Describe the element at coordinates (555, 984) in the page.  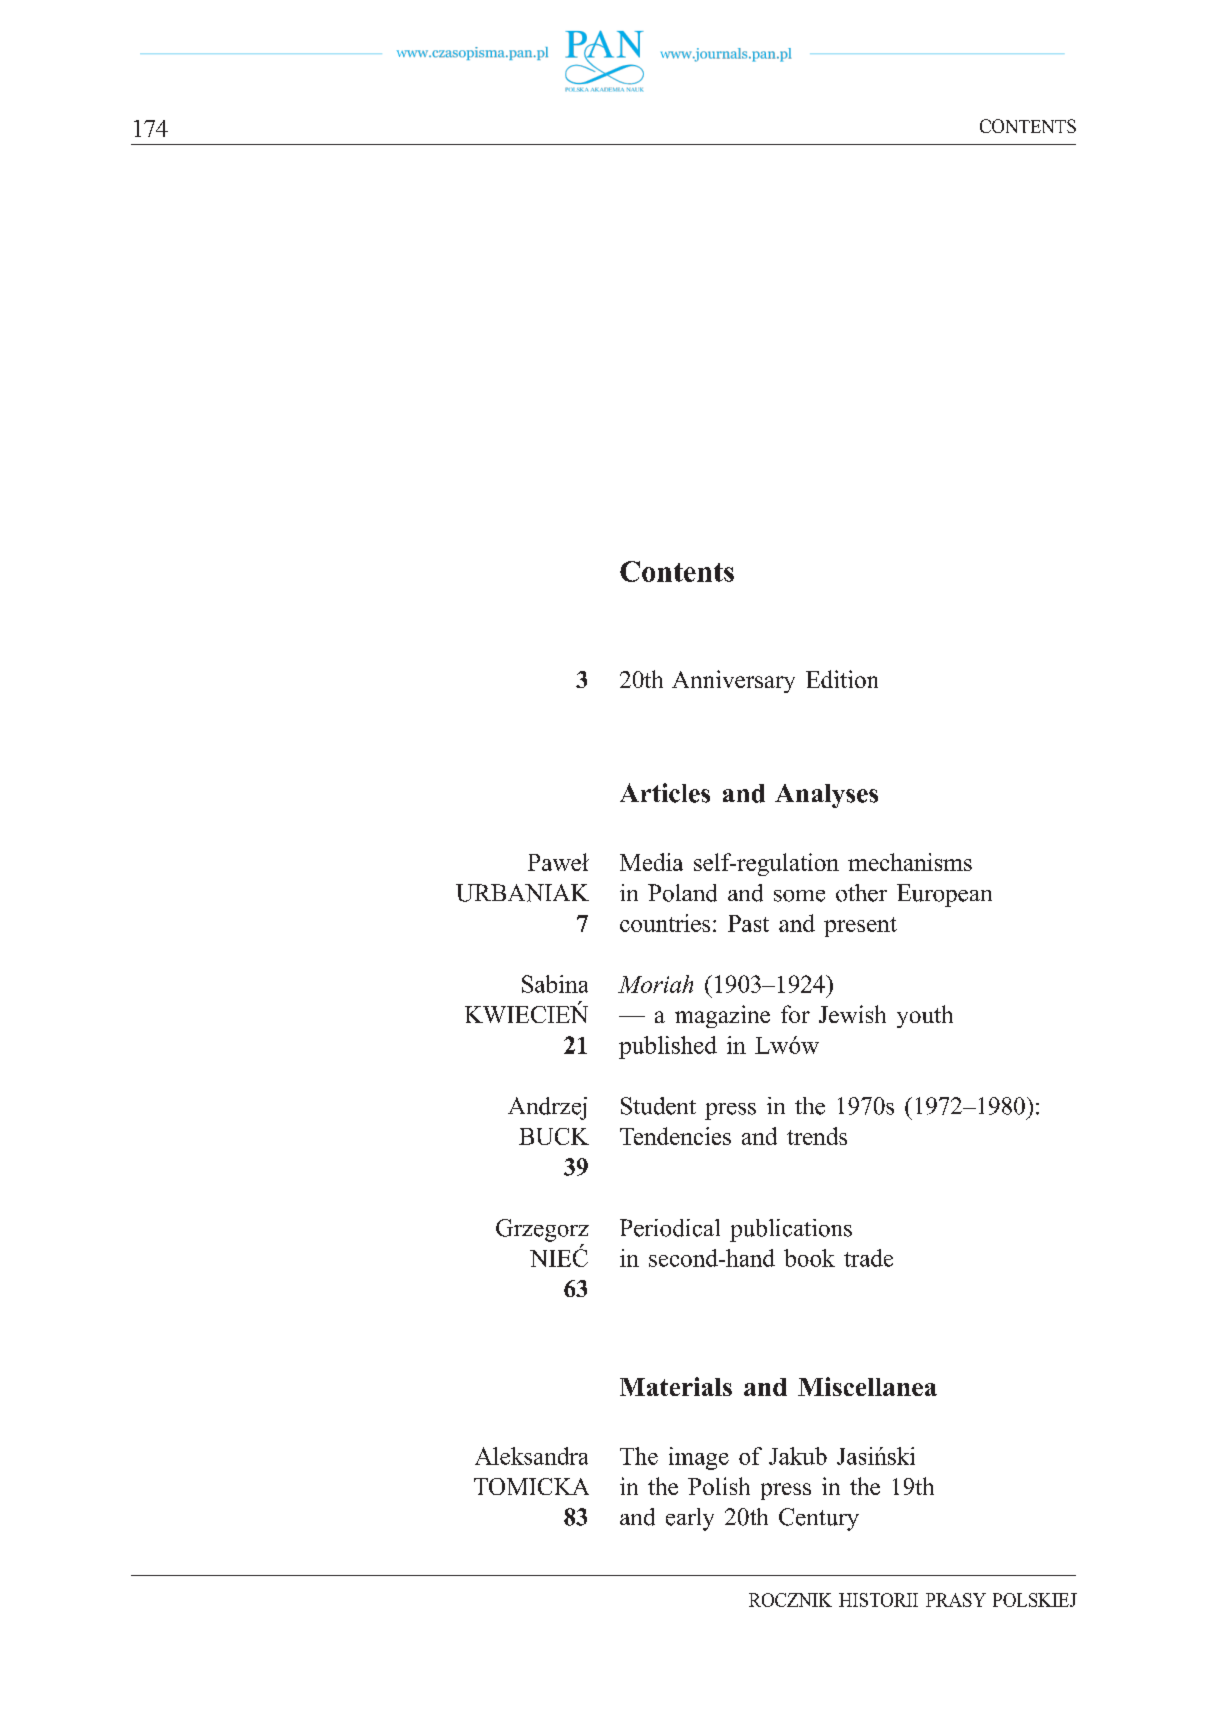
I see `Sabina` at that location.
